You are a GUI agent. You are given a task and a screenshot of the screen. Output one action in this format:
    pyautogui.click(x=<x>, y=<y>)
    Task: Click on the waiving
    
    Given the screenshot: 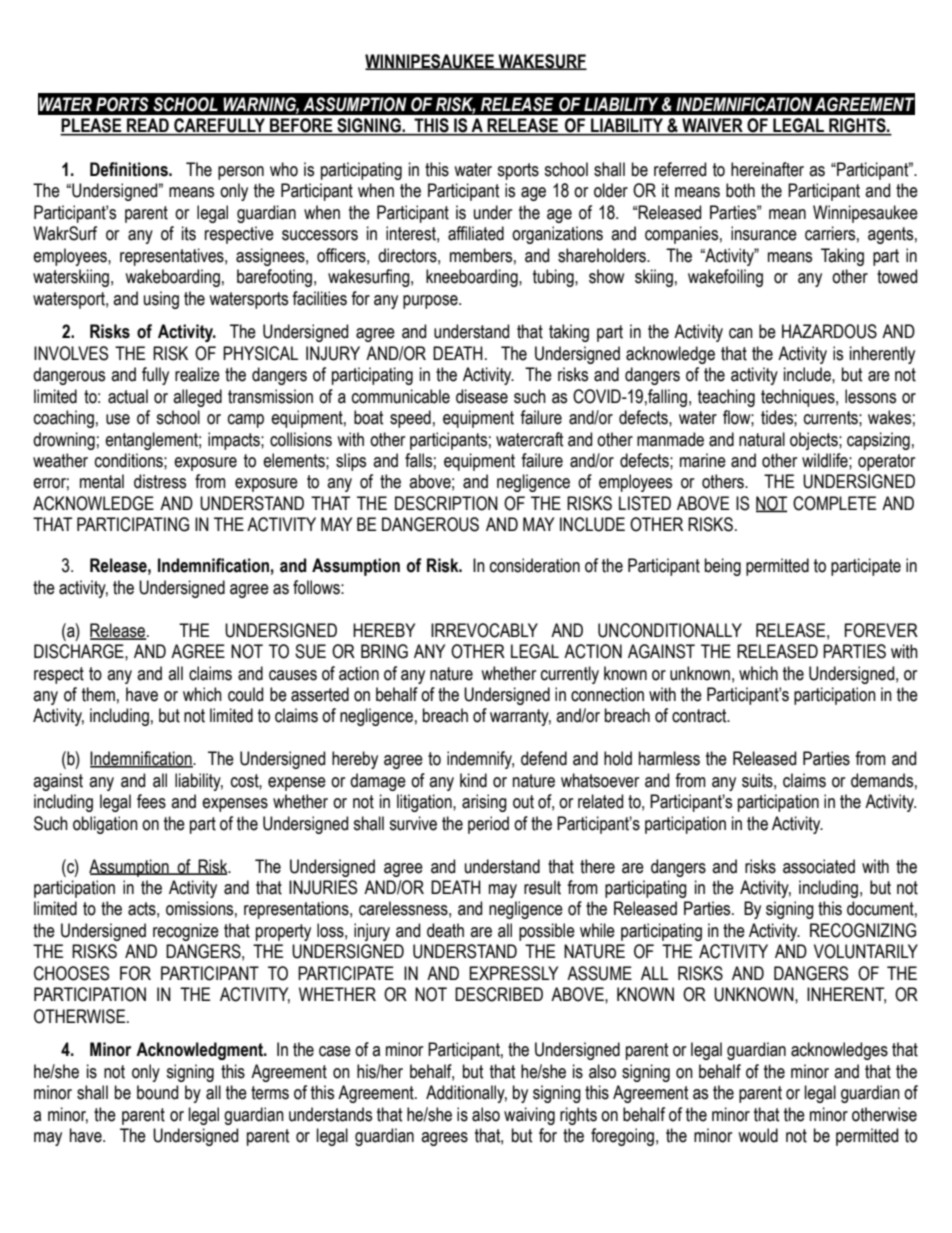 What is the action you would take?
    pyautogui.click(x=529, y=1116)
